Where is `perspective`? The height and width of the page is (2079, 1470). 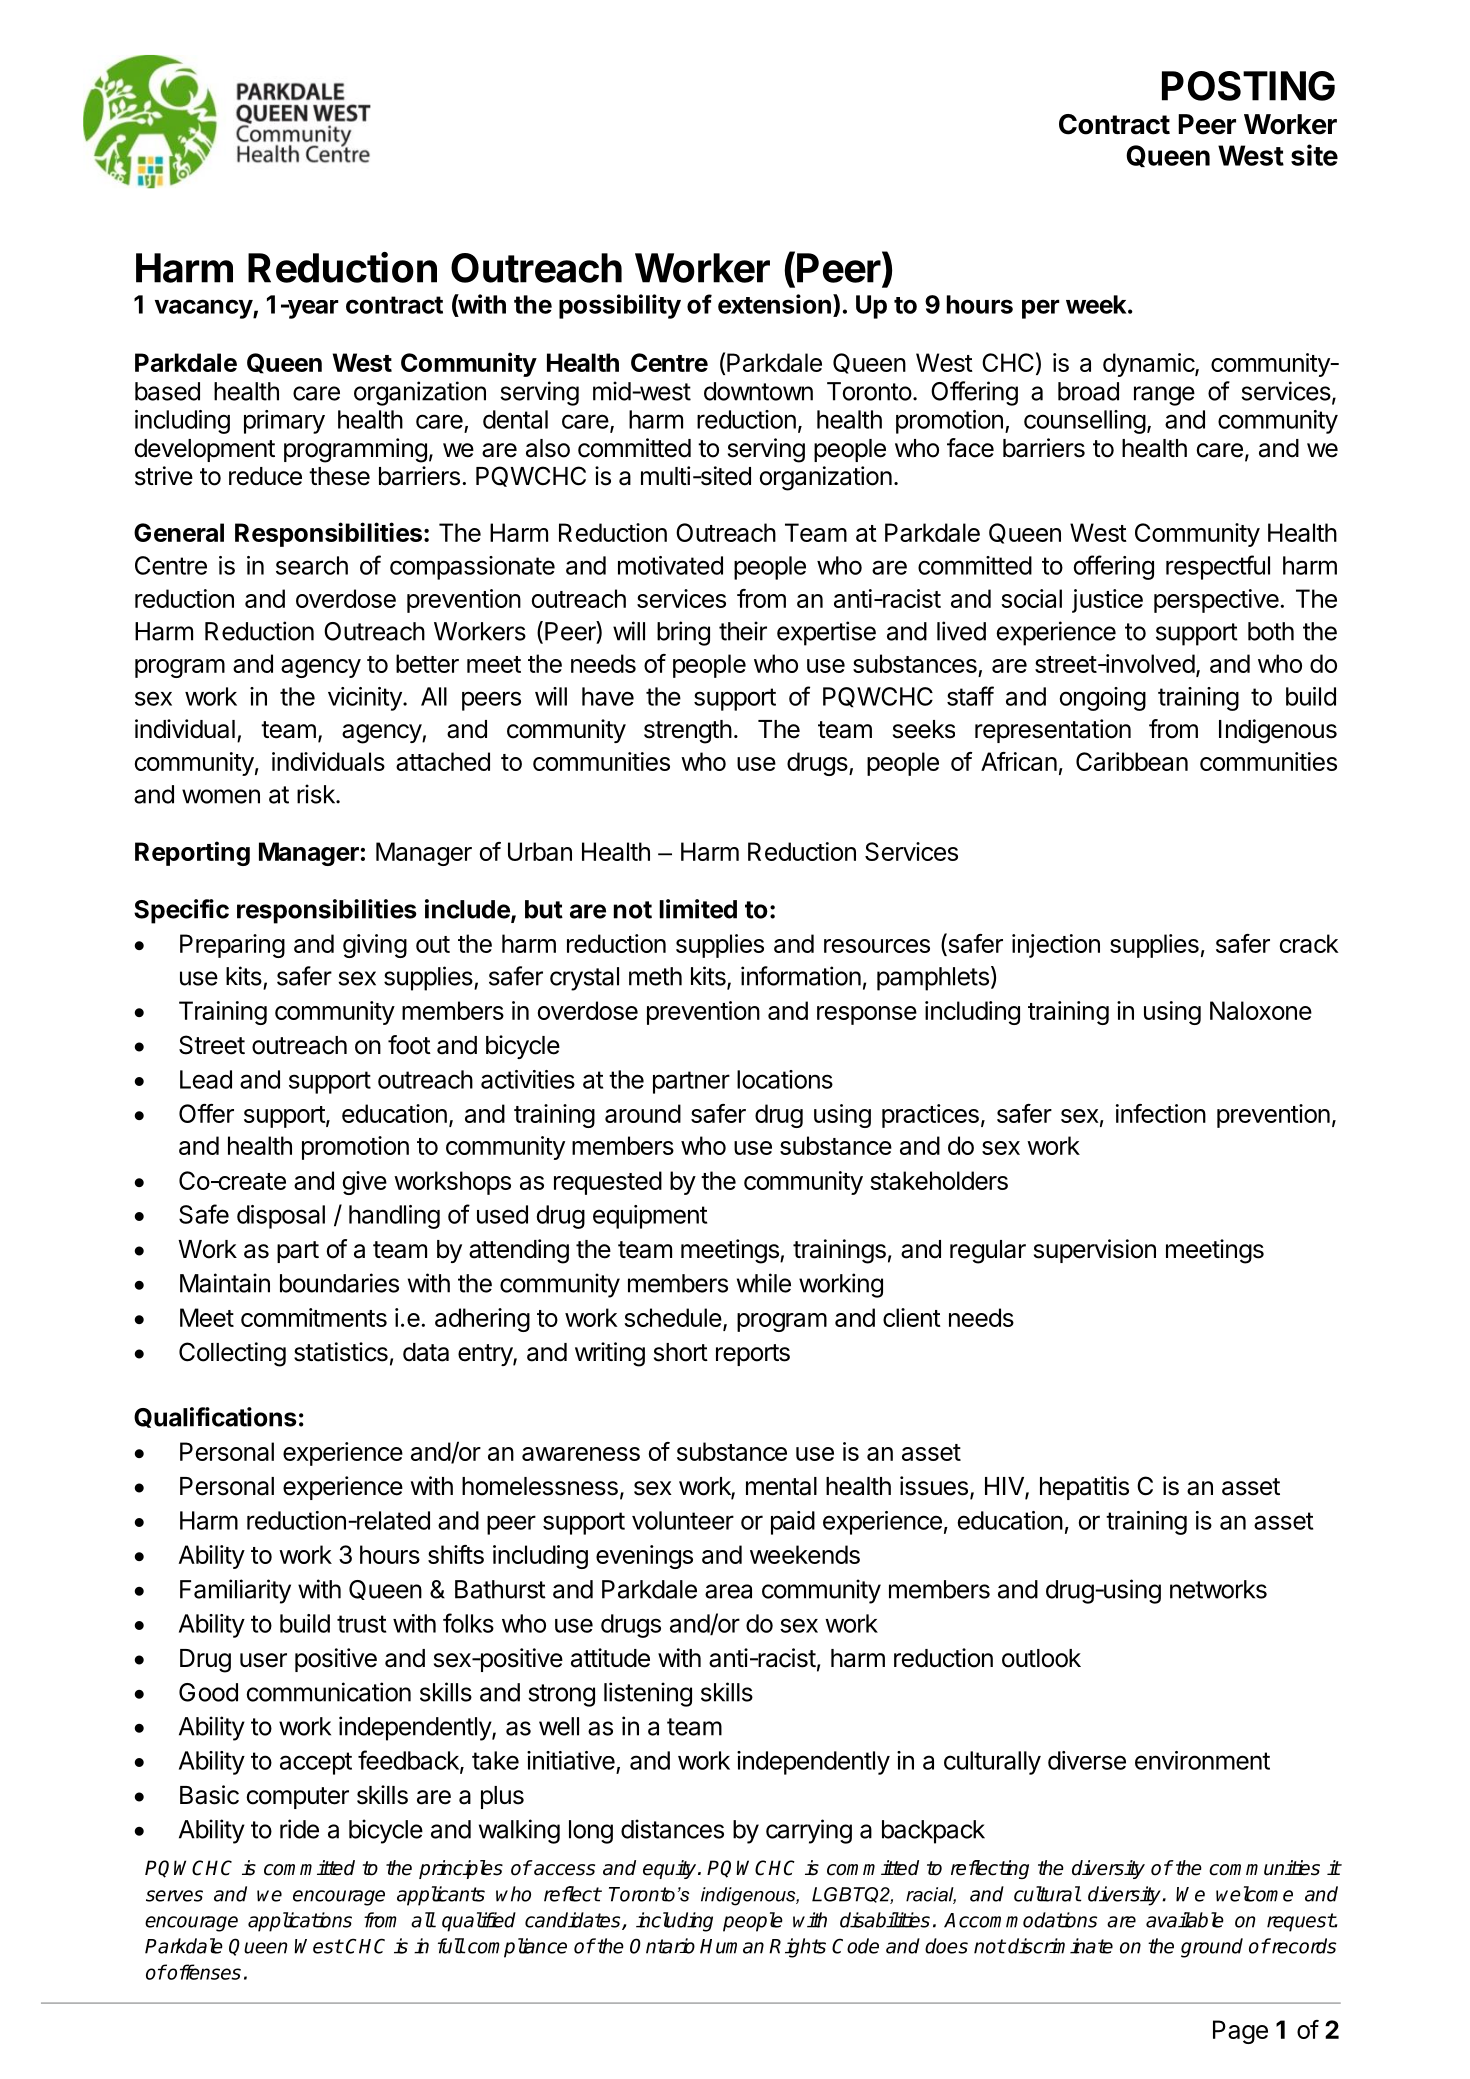
perspective is located at coordinates (1216, 601).
